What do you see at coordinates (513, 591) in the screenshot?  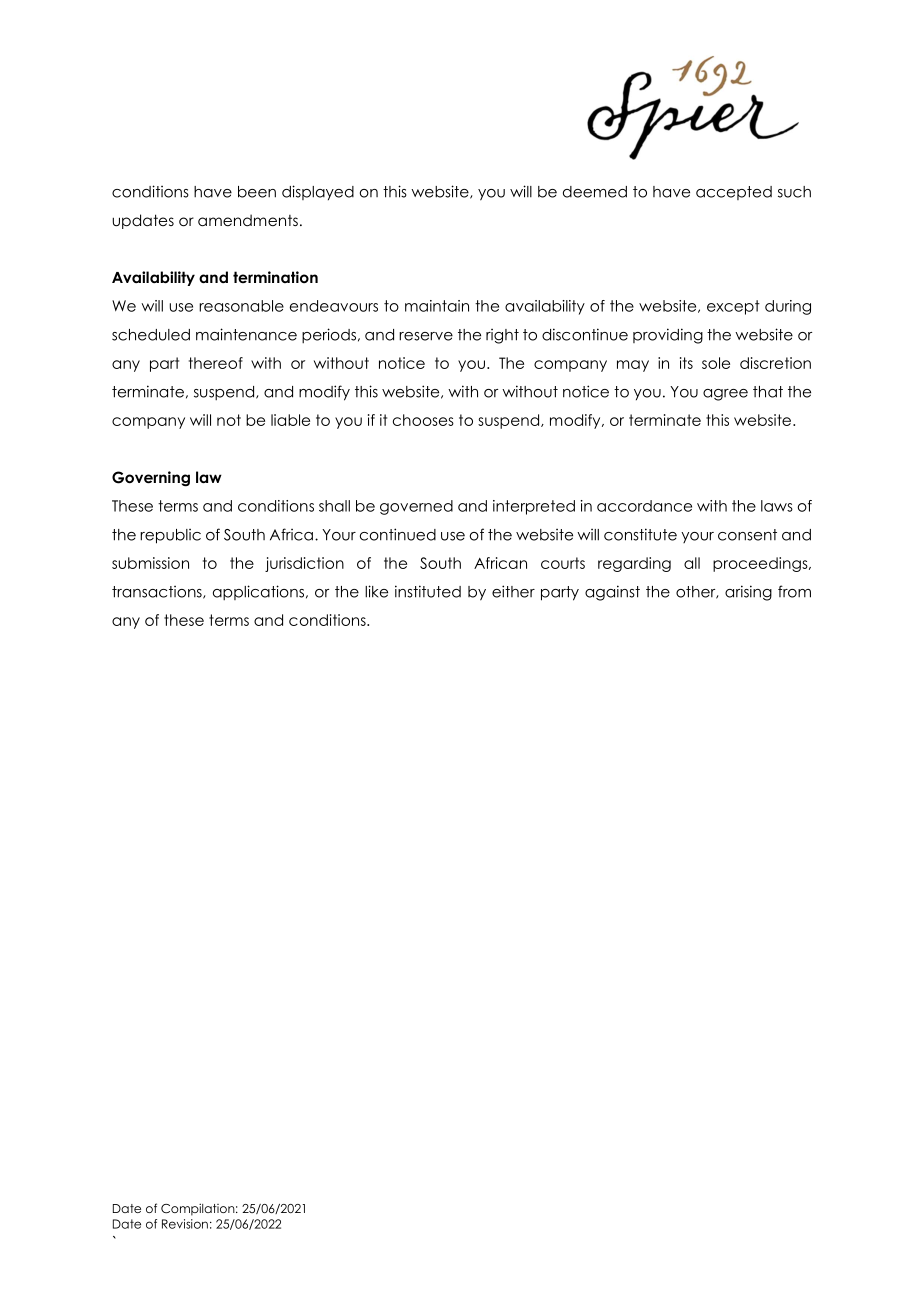 I see `either` at bounding box center [513, 591].
